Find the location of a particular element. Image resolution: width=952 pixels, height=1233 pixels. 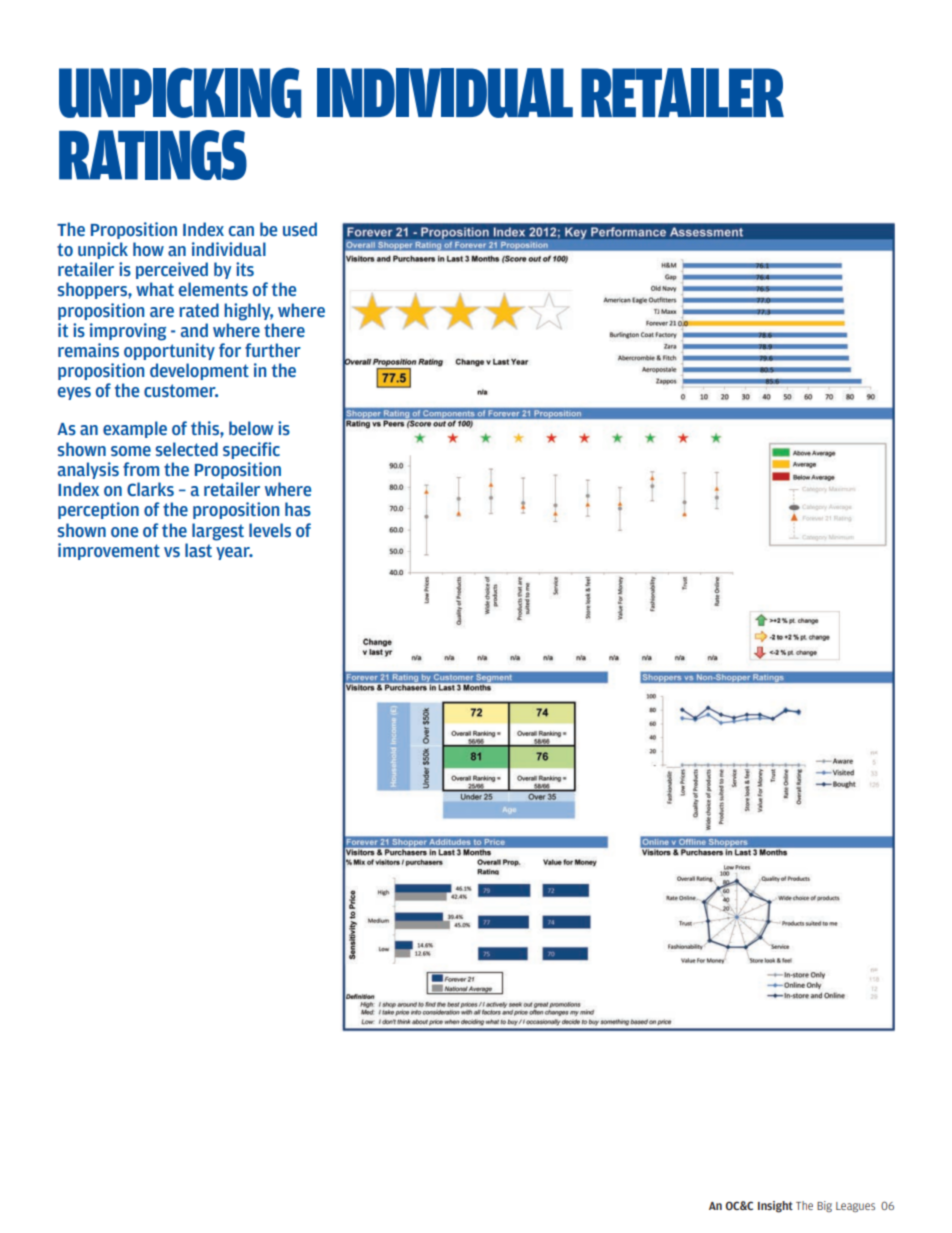

improvement is located at coordinates (109, 551).
